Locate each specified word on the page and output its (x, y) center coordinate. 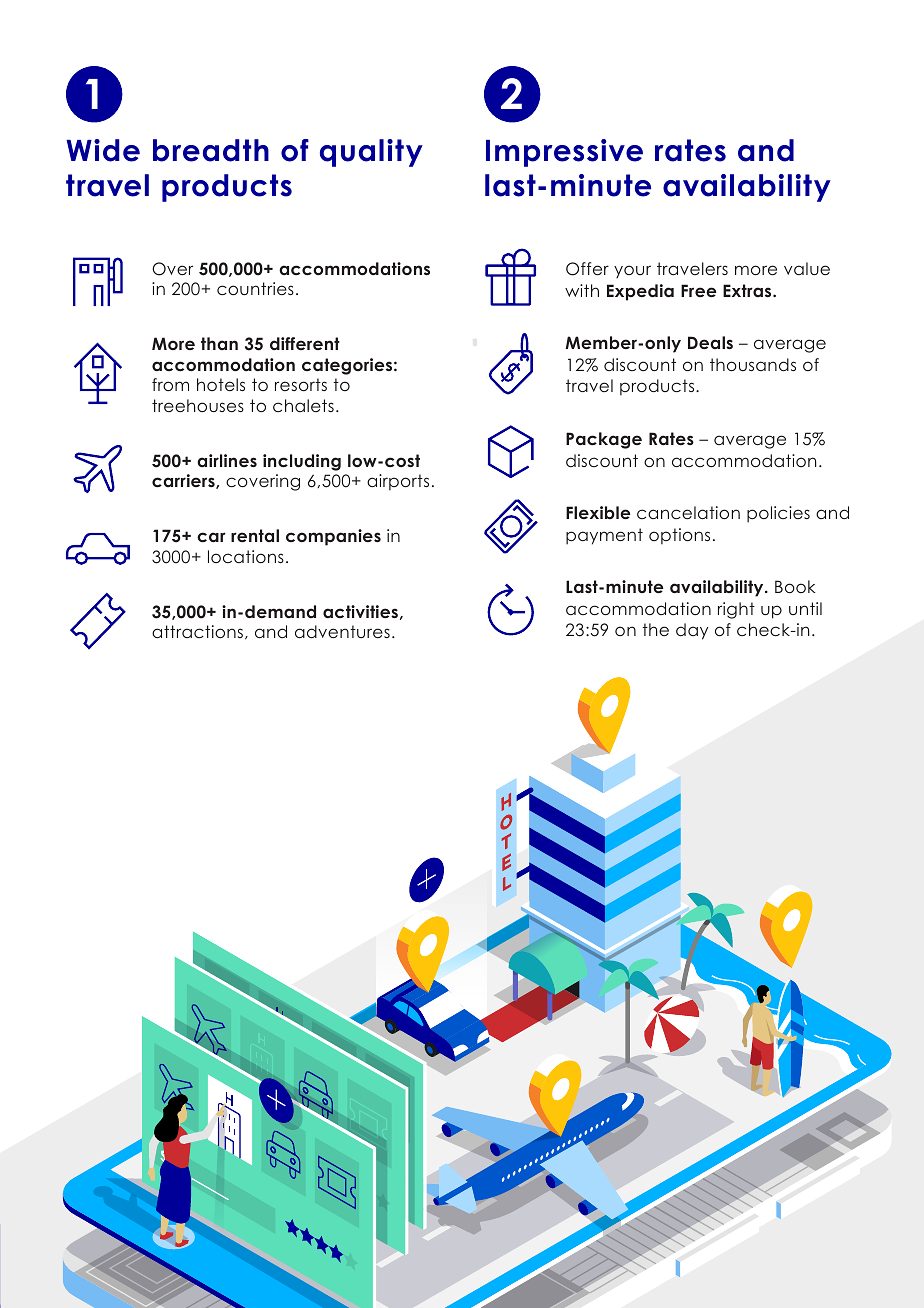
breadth (211, 150)
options (679, 536)
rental (255, 535)
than (219, 343)
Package (604, 440)
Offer (587, 269)
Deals (710, 342)
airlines (227, 460)
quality (371, 153)
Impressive (564, 153)
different (305, 343)
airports (398, 482)
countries (255, 288)
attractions (197, 631)
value (807, 268)
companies (333, 537)
